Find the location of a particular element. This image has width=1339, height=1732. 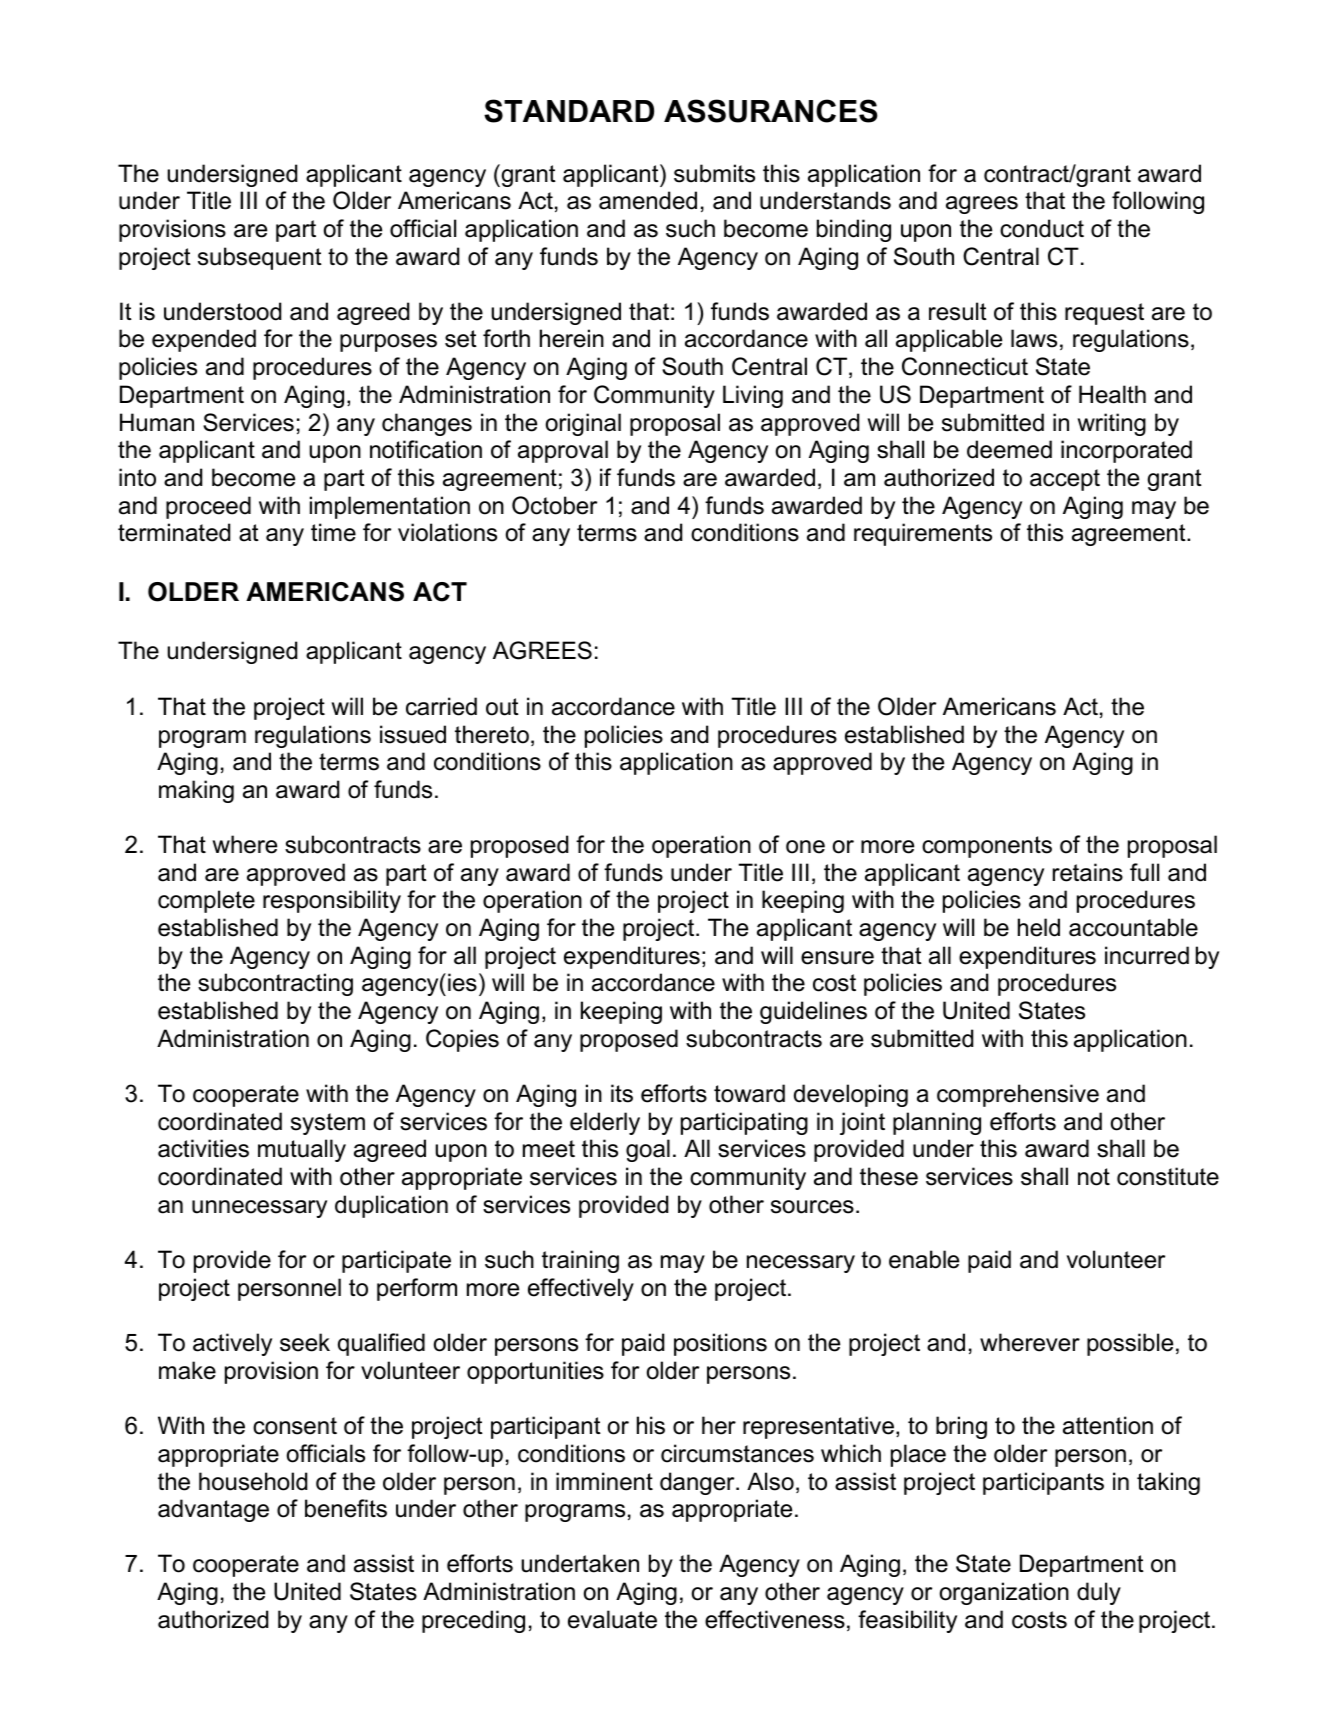

amended is located at coordinates (648, 200).
